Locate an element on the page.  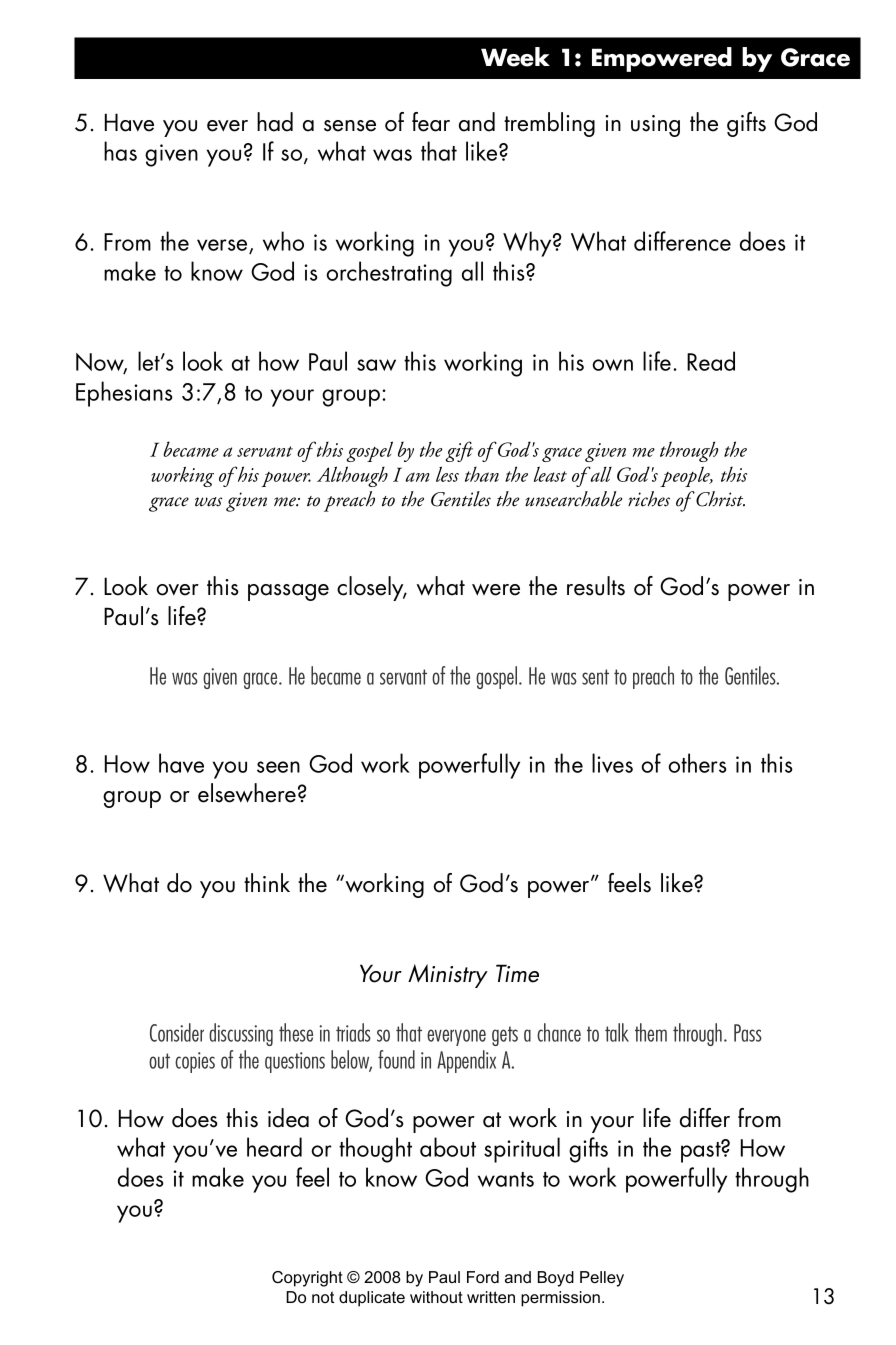
Copyright is located at coordinates (307, 1279).
